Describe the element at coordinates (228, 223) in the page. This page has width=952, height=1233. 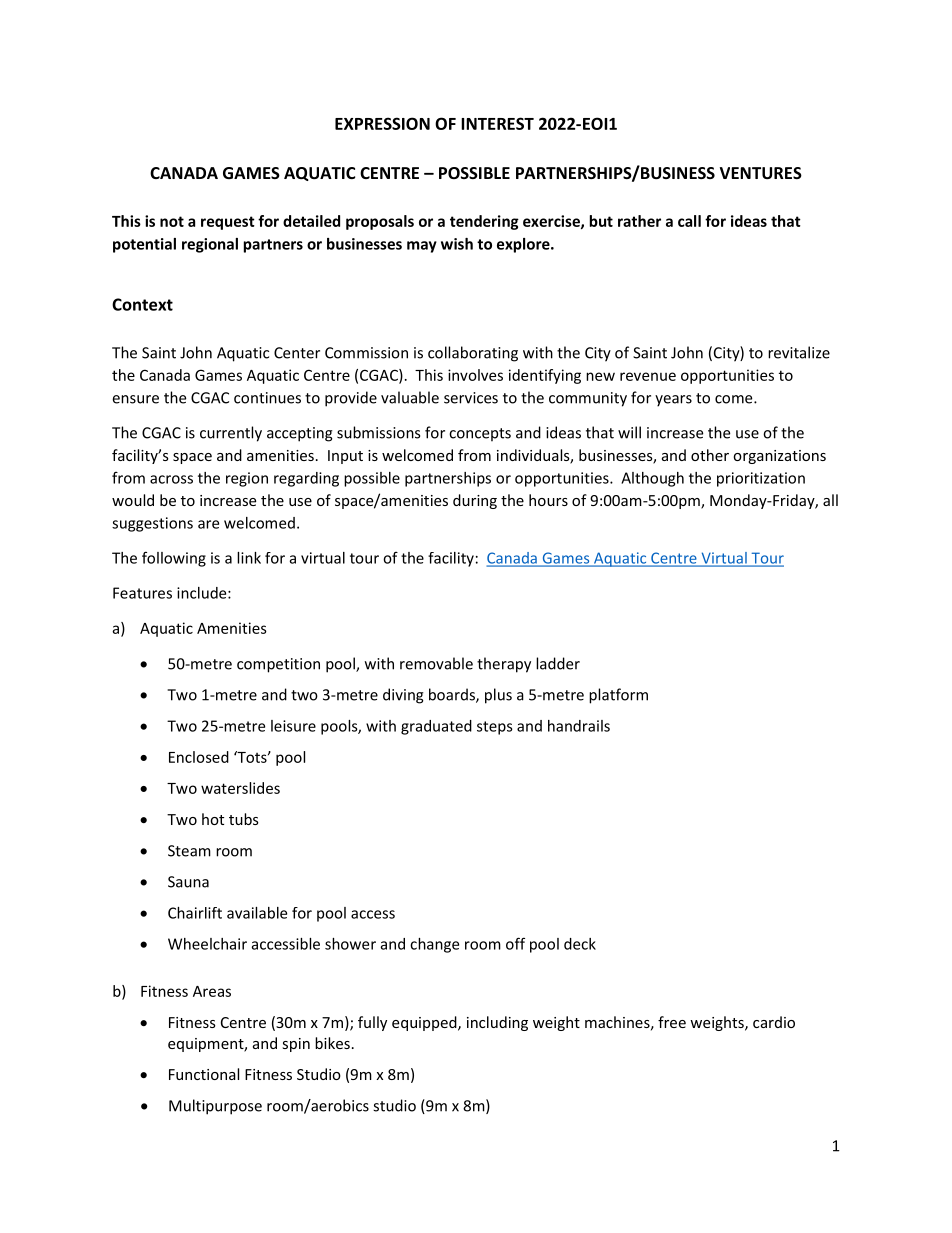
I see `request` at that location.
